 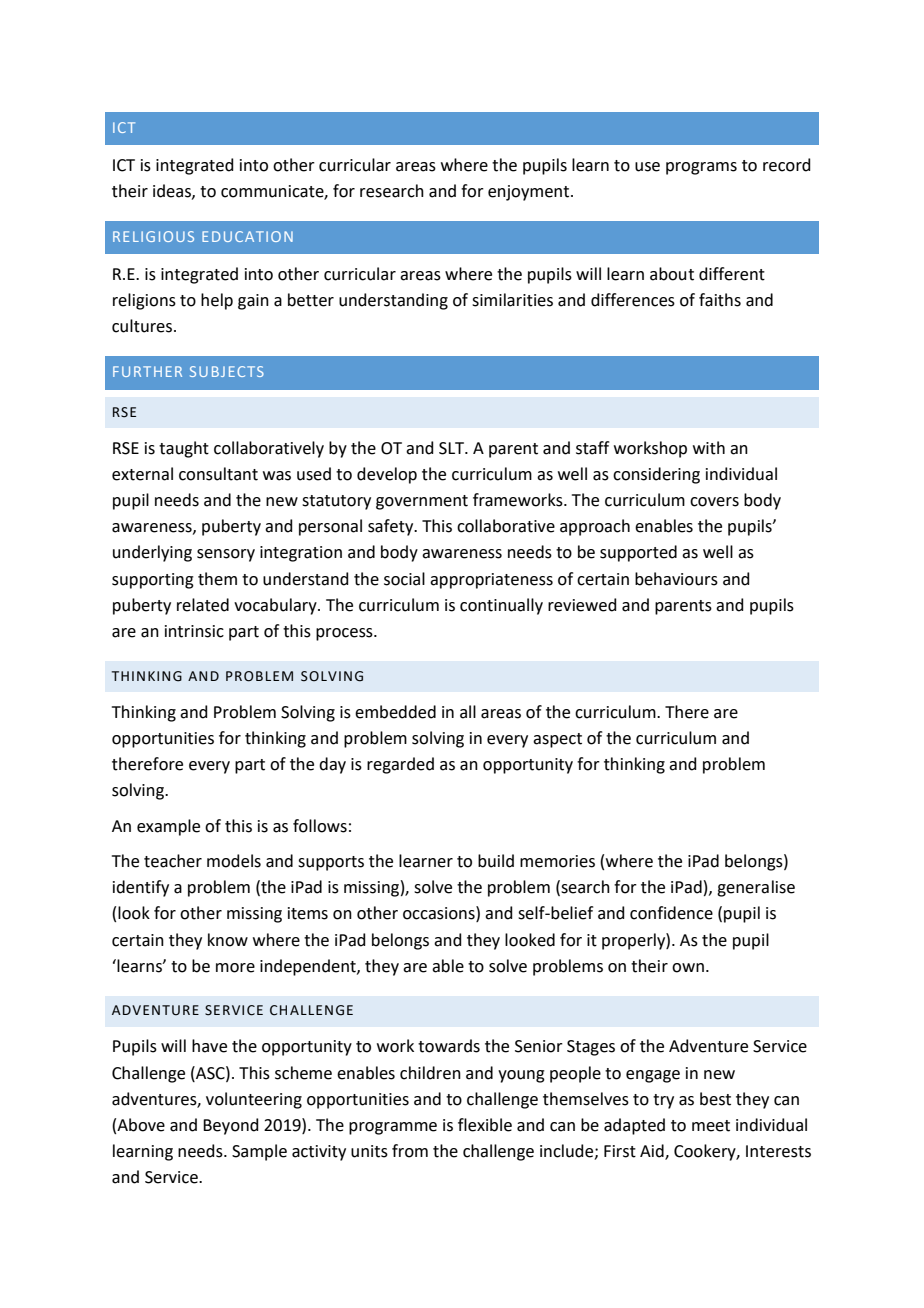 I want to click on example, so click(x=168, y=827).
